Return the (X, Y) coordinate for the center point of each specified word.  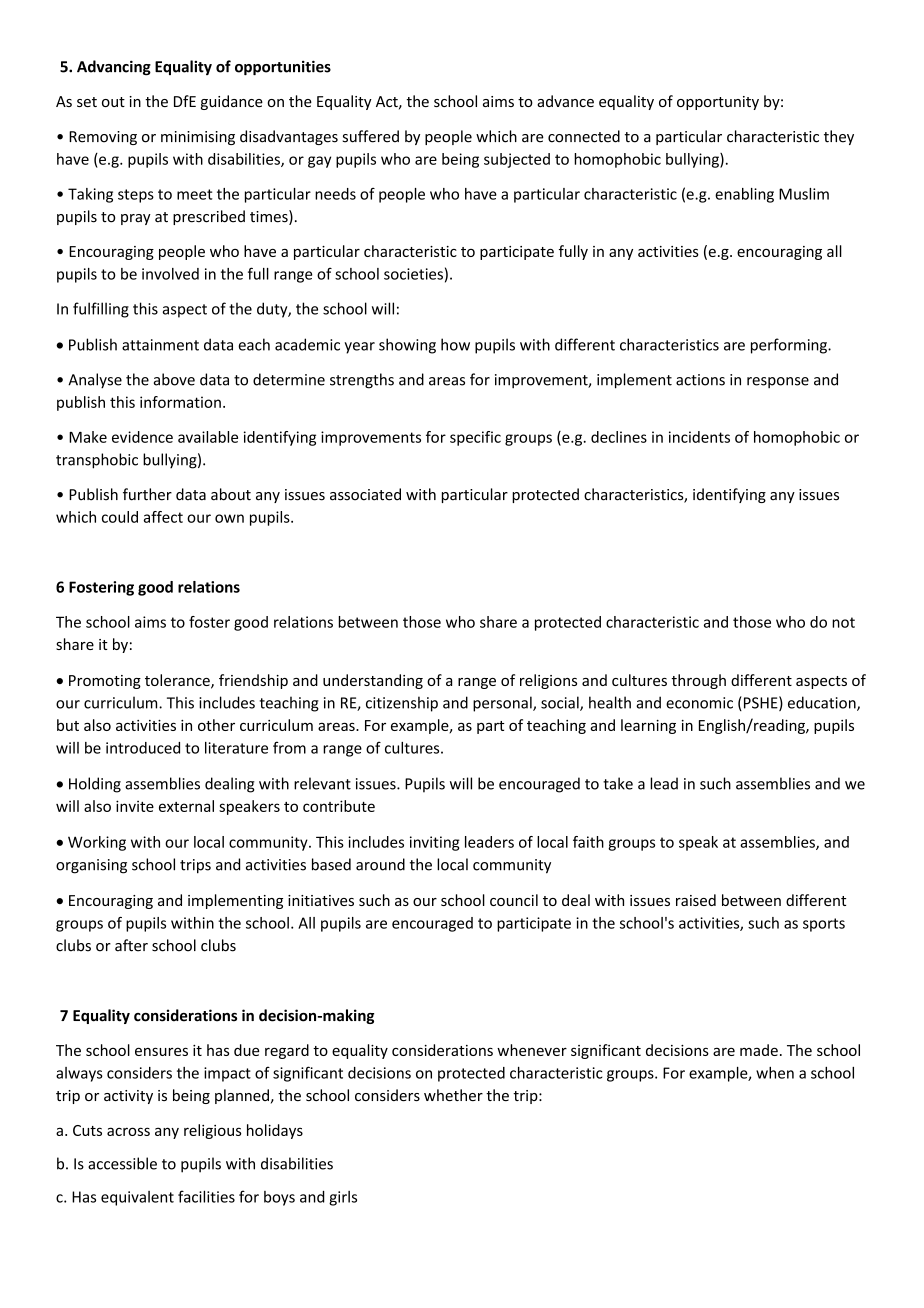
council (514, 900)
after (131, 945)
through (698, 681)
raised (696, 900)
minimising (198, 138)
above (174, 379)
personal (503, 704)
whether (453, 1095)
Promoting (105, 682)
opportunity (718, 103)
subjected (517, 160)
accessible (122, 1163)
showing (407, 346)
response (778, 382)
